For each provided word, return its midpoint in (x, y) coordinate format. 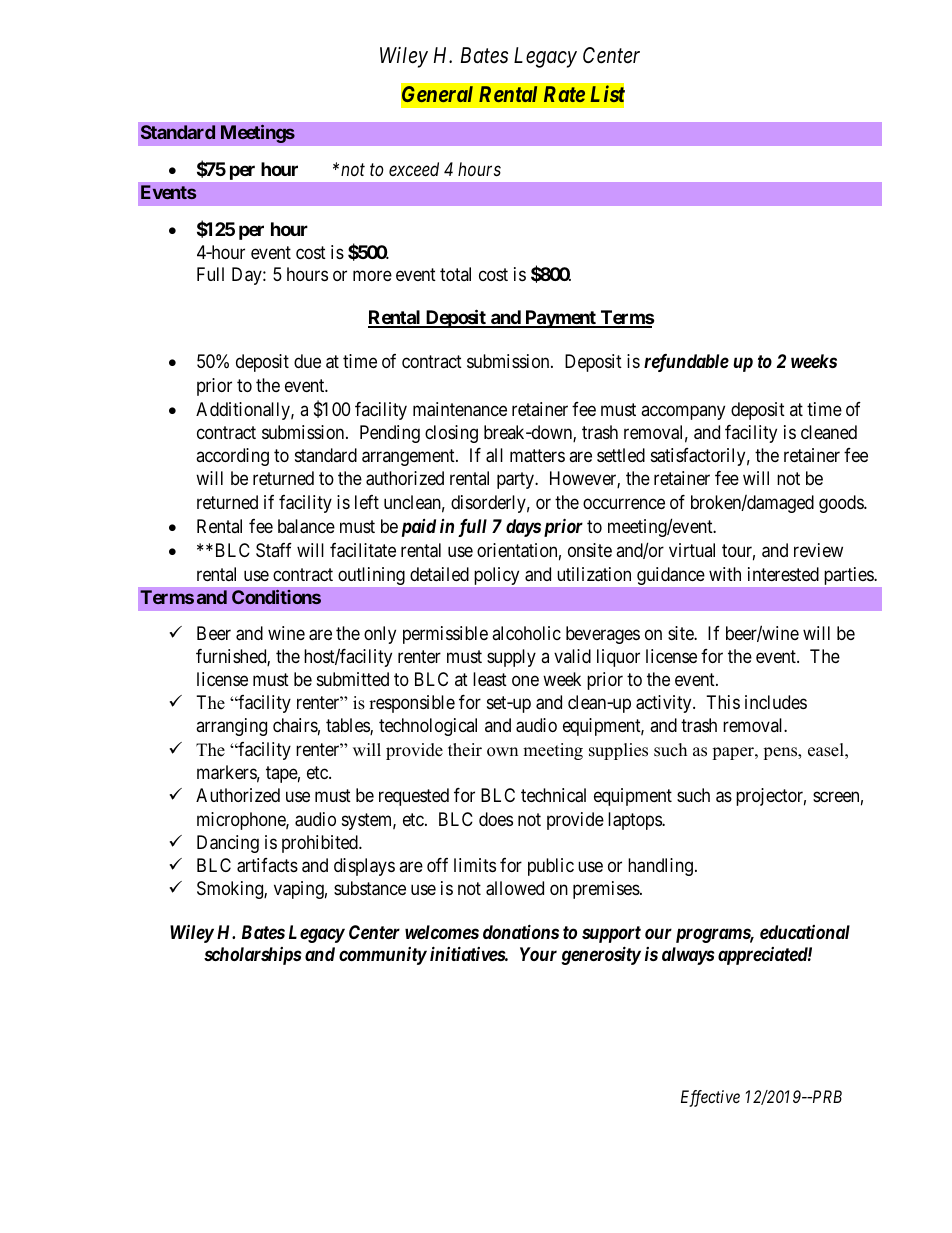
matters (537, 456)
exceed (414, 169)
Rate (564, 94)
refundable (686, 363)
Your (538, 954)
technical (553, 795)
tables (348, 726)
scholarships (253, 956)
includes (776, 702)
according (232, 457)
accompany (683, 412)
